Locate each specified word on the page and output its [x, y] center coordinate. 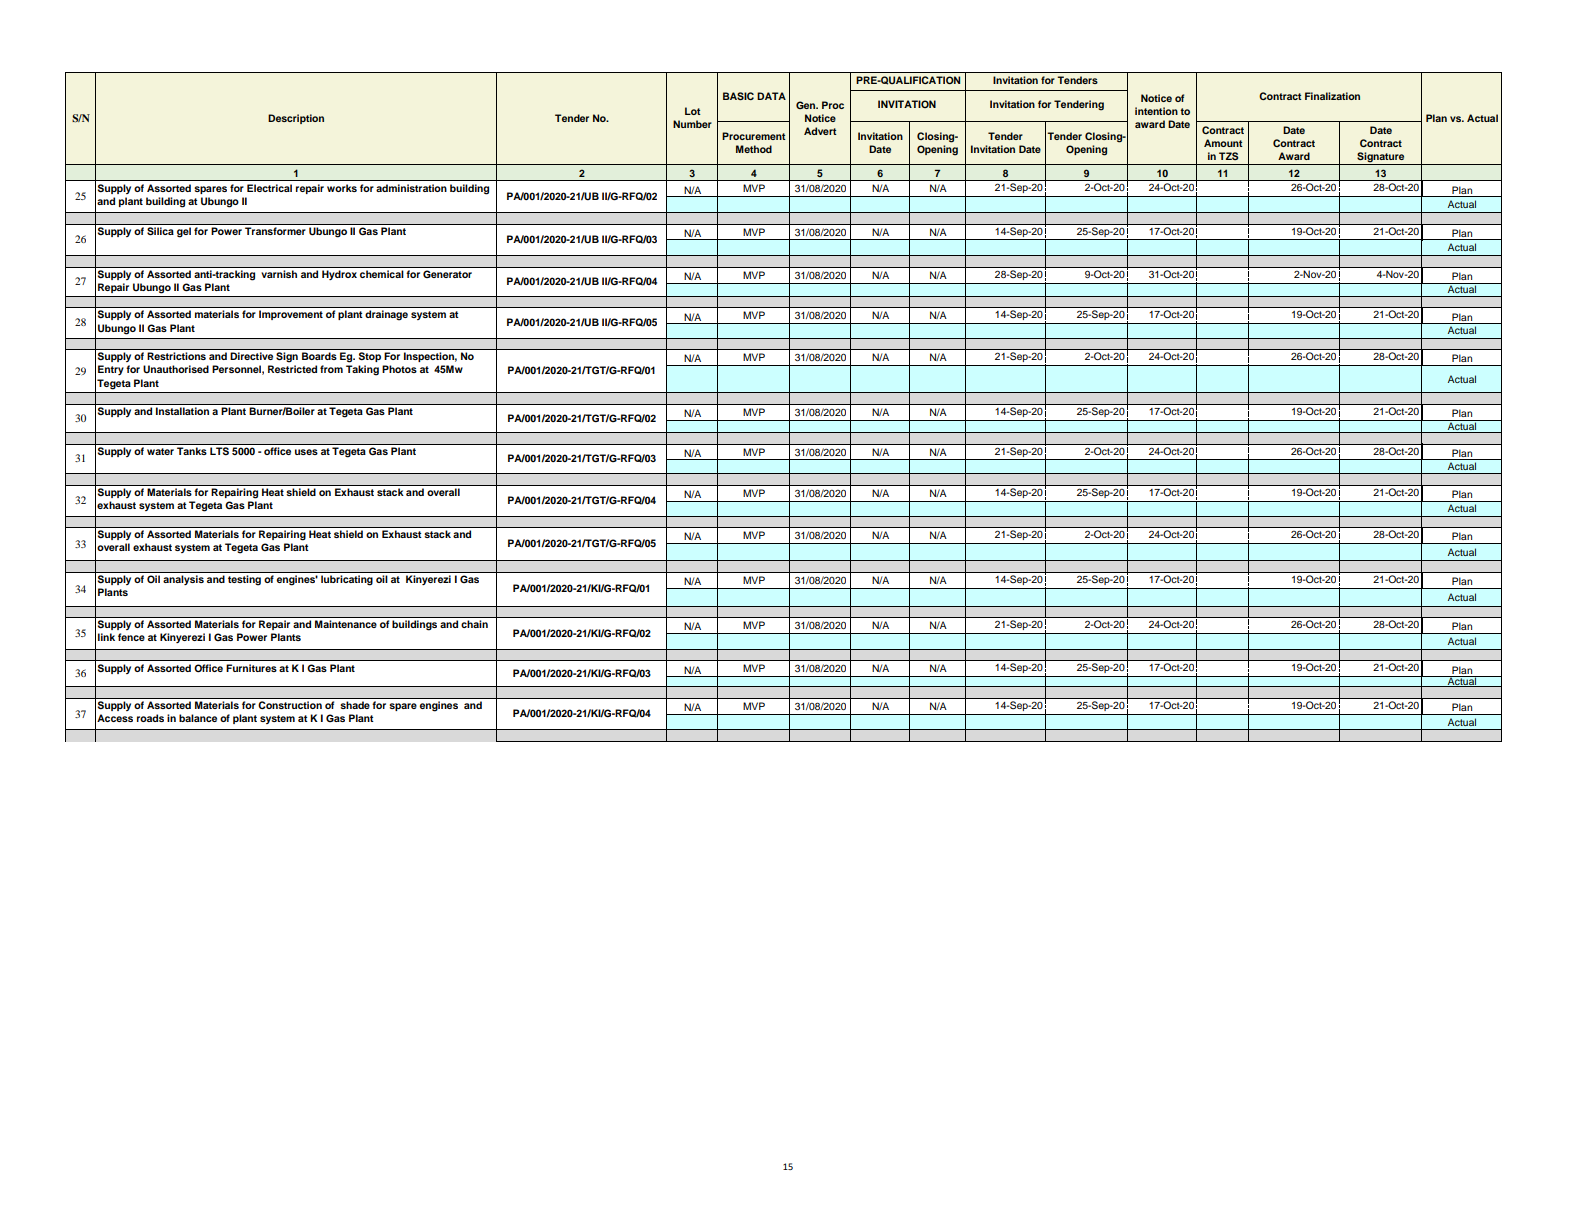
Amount [1223, 143]
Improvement [291, 315]
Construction [290, 705]
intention [1156, 111]
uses [306, 452]
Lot [693, 111]
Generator [447, 274]
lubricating [347, 580]
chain [474, 624]
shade [355, 705]
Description [296, 119]
